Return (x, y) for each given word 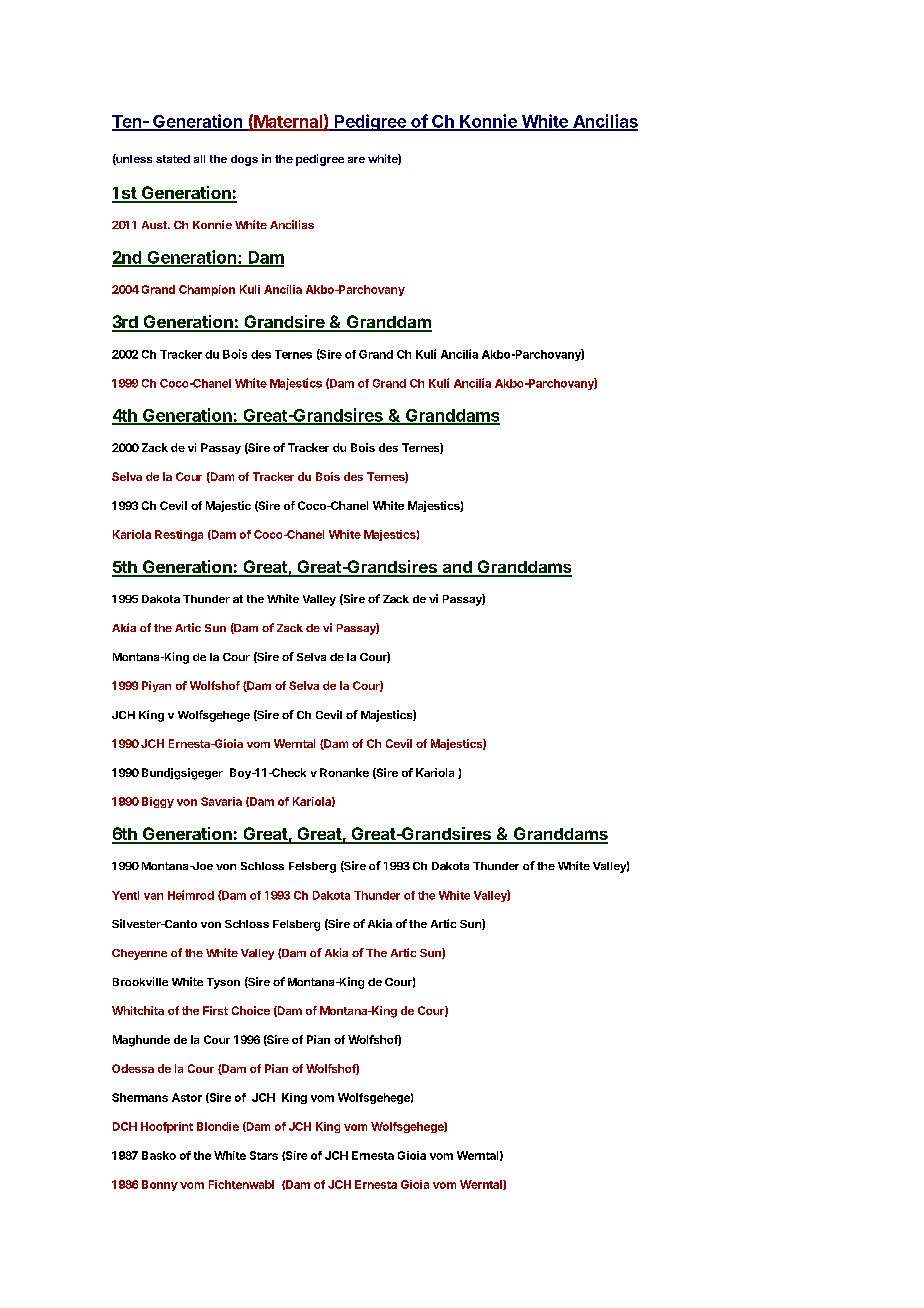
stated (173, 159)
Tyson (223, 983)
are (356, 160)
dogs (244, 160)
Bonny (160, 1185)
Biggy (158, 802)
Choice (251, 1010)
